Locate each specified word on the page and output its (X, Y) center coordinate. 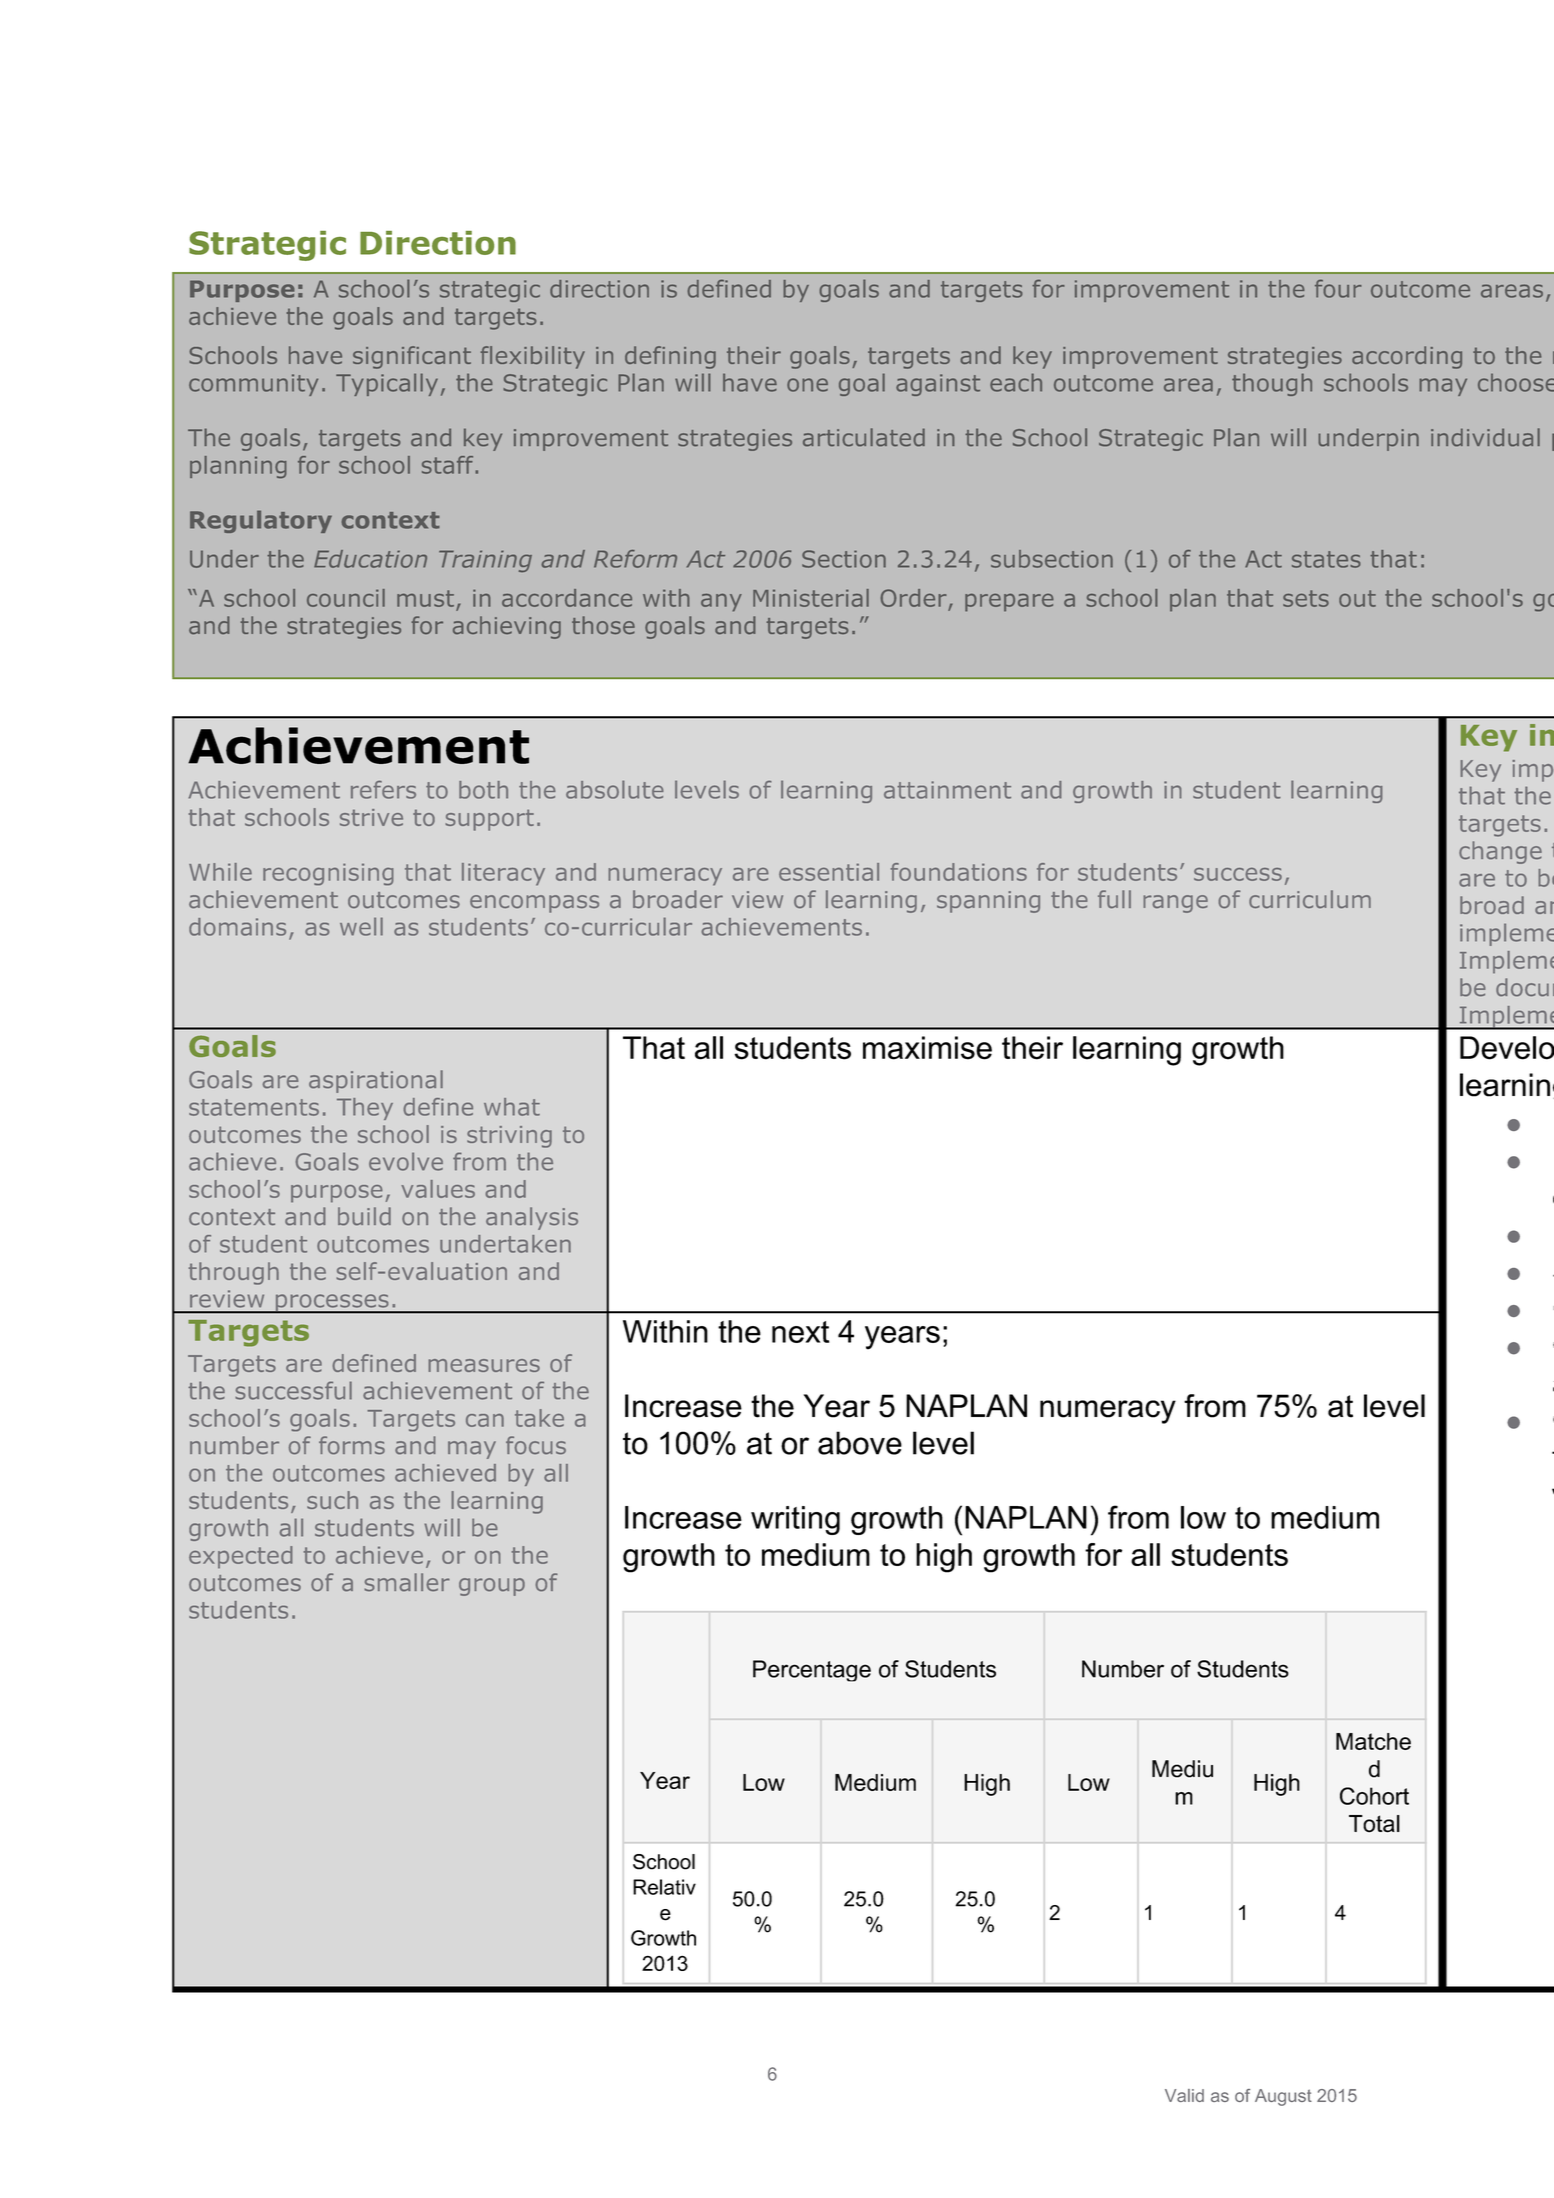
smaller (407, 1582)
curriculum (1310, 899)
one (807, 385)
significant (412, 357)
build (364, 1216)
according (1407, 357)
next (800, 1332)
